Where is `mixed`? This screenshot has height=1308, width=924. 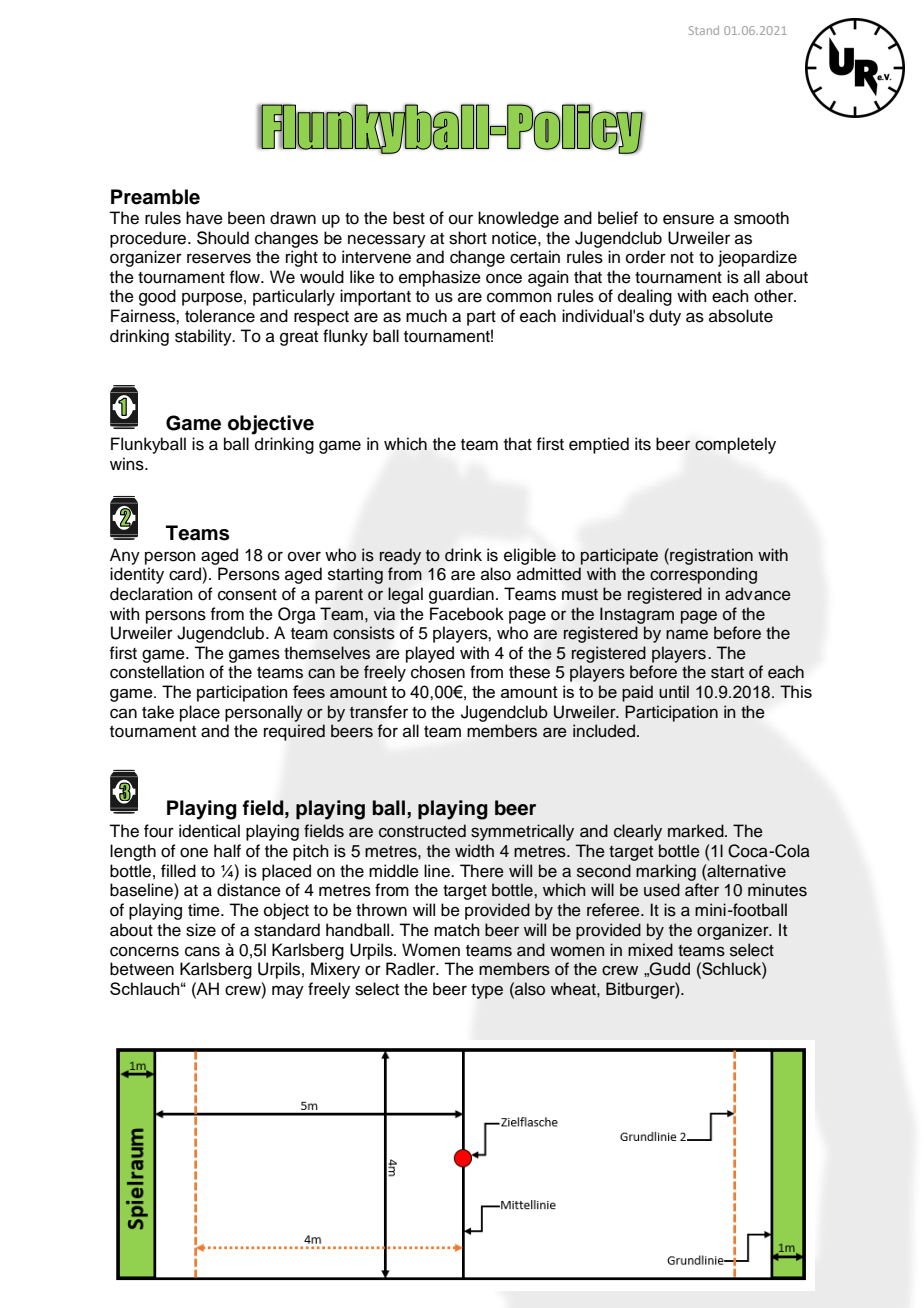 mixed is located at coordinates (650, 950).
